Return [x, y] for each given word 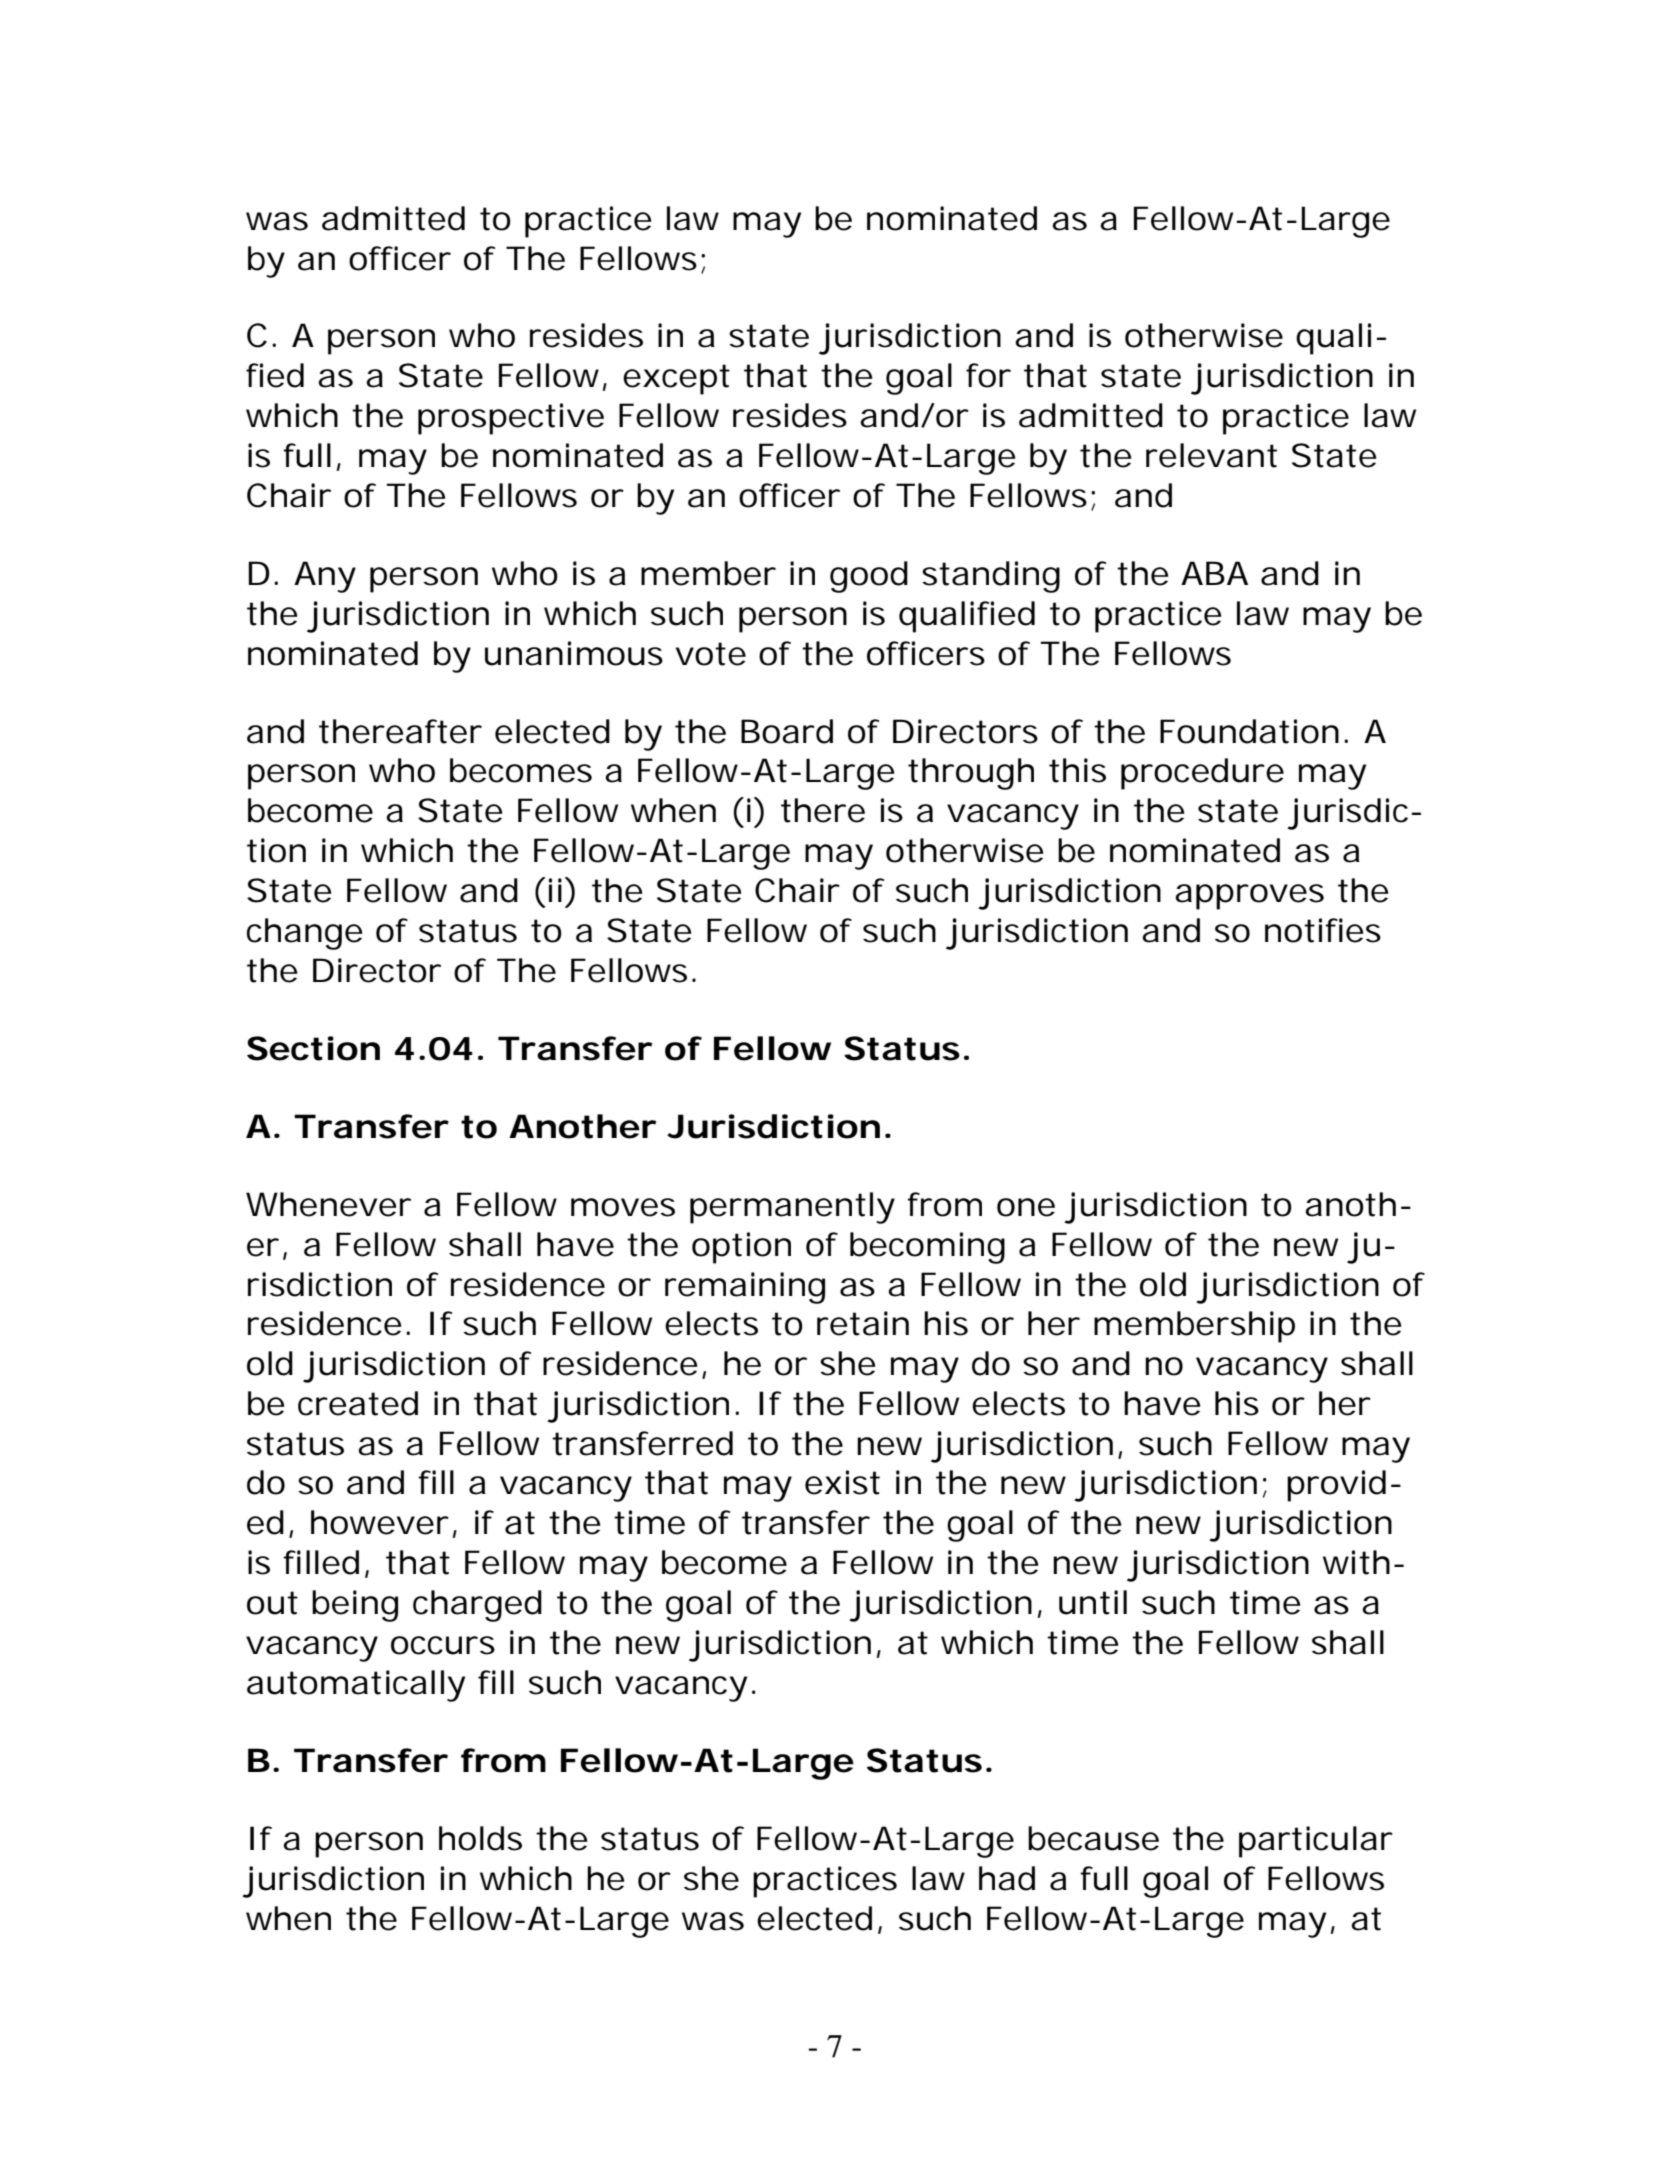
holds [480, 1838]
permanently [792, 1208]
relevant [1211, 455]
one [1026, 1207]
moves [623, 1207]
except [676, 379]
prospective [511, 419]
